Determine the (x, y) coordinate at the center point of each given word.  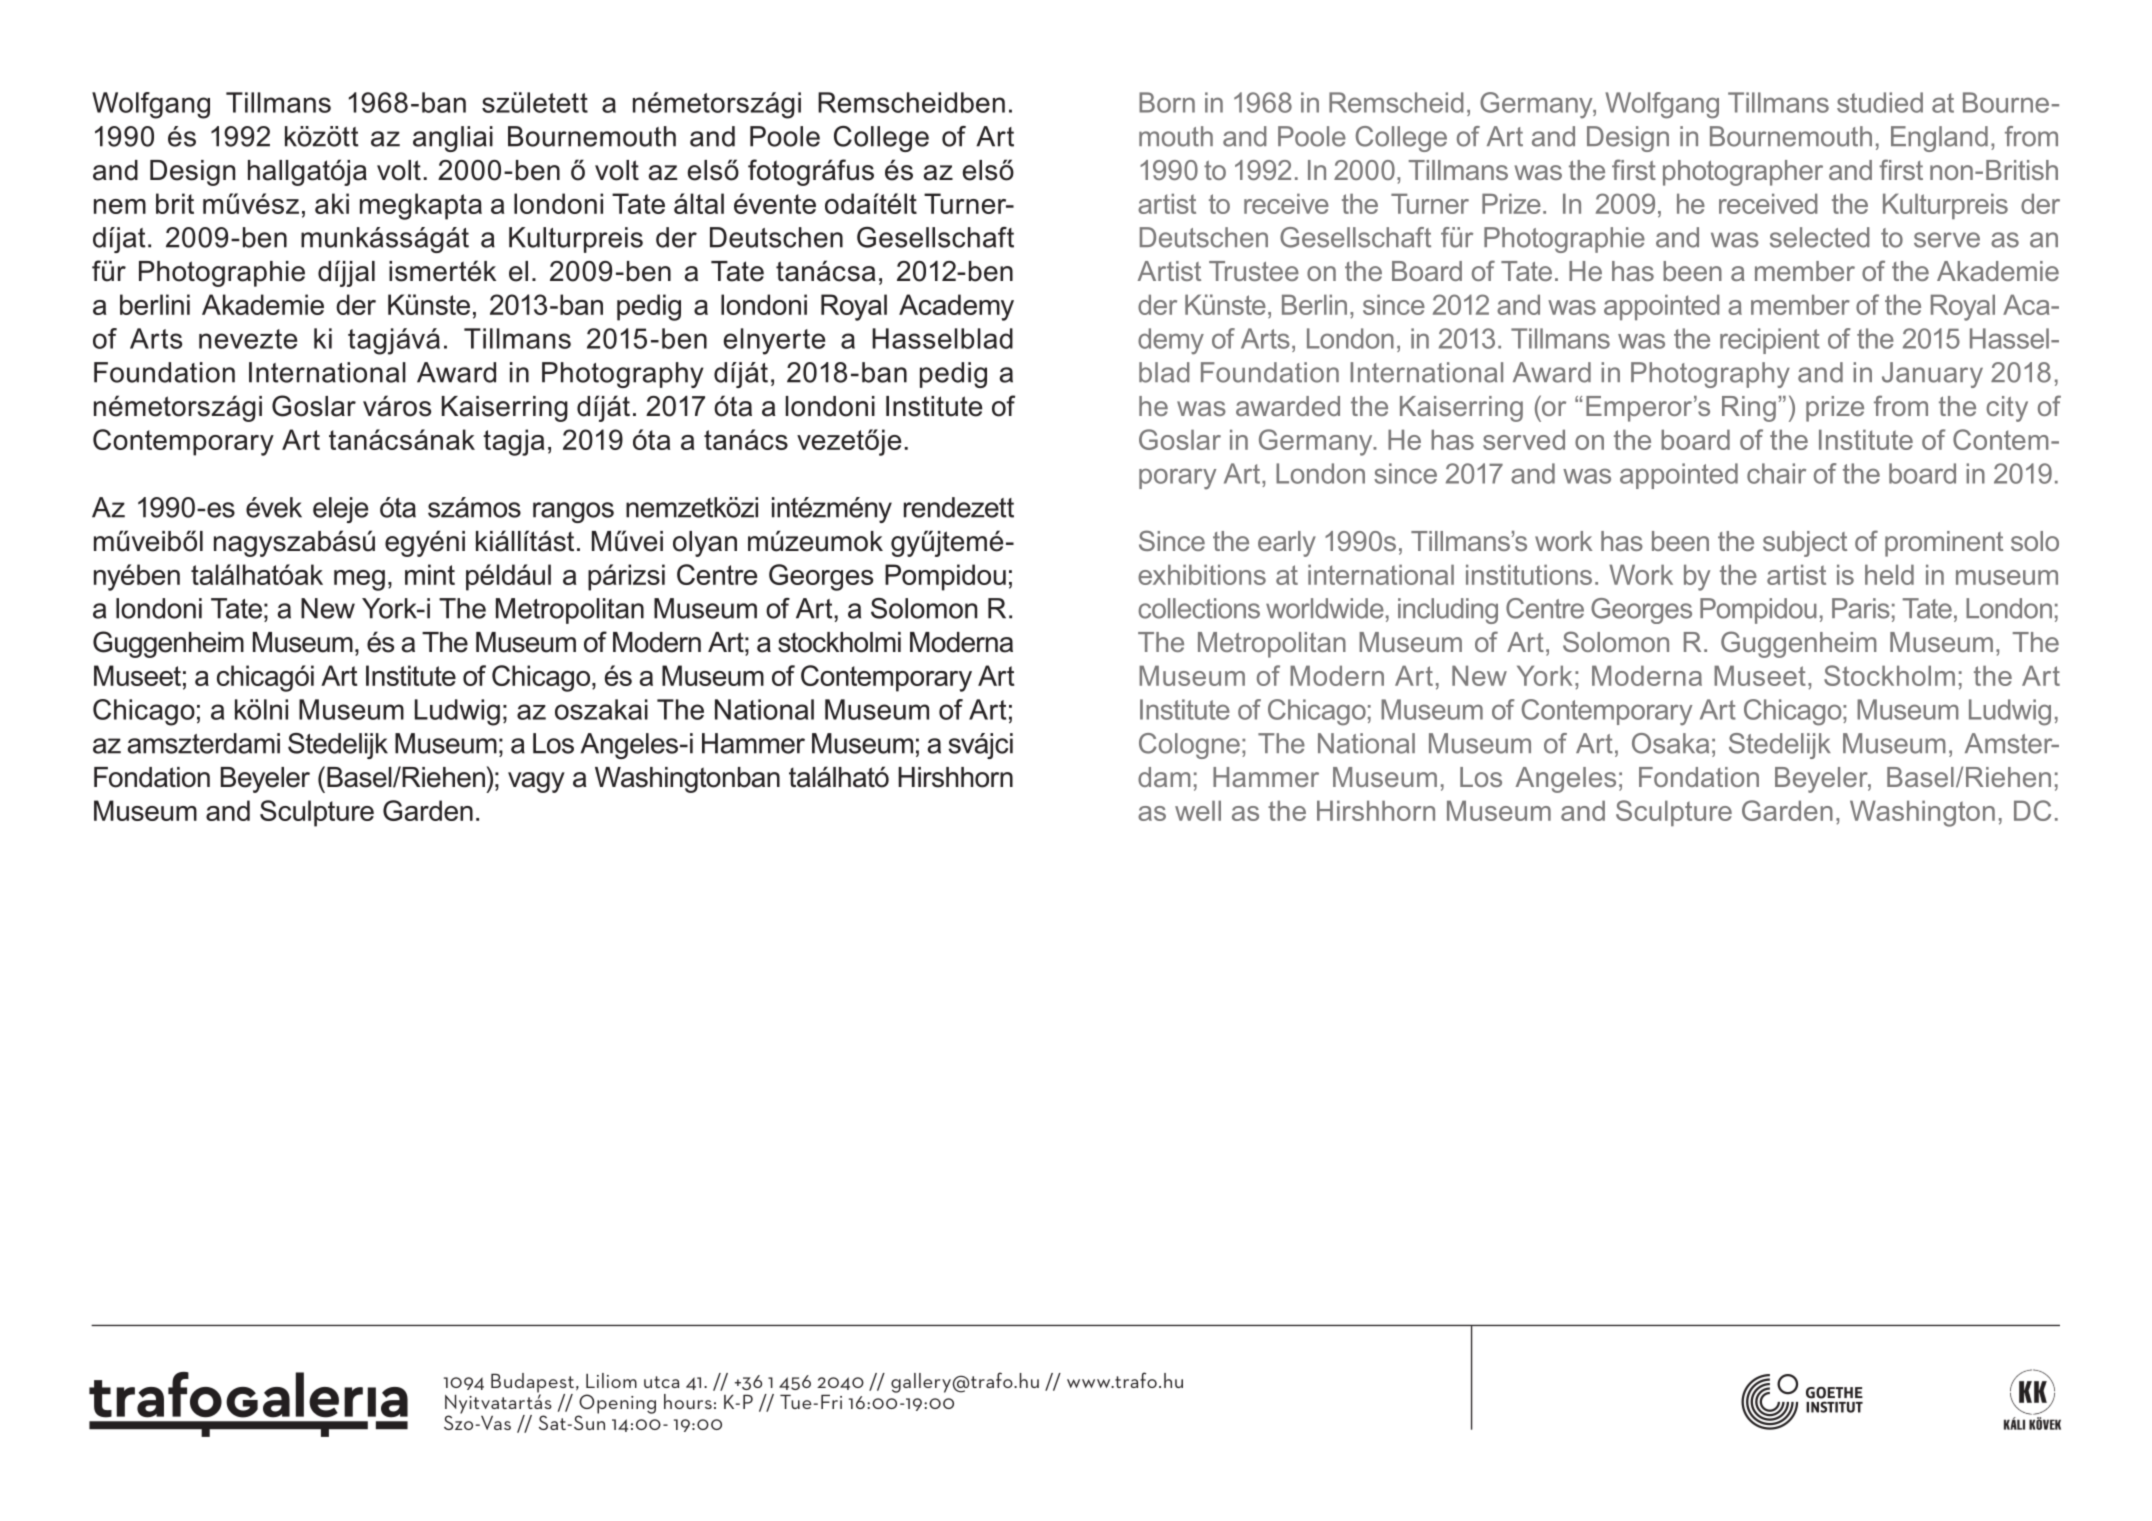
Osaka (1670, 743)
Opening (616, 1405)
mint (430, 574)
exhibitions (1202, 574)
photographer (1743, 173)
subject (1805, 544)
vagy (536, 782)
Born (1167, 102)
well (1198, 810)
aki (332, 203)
